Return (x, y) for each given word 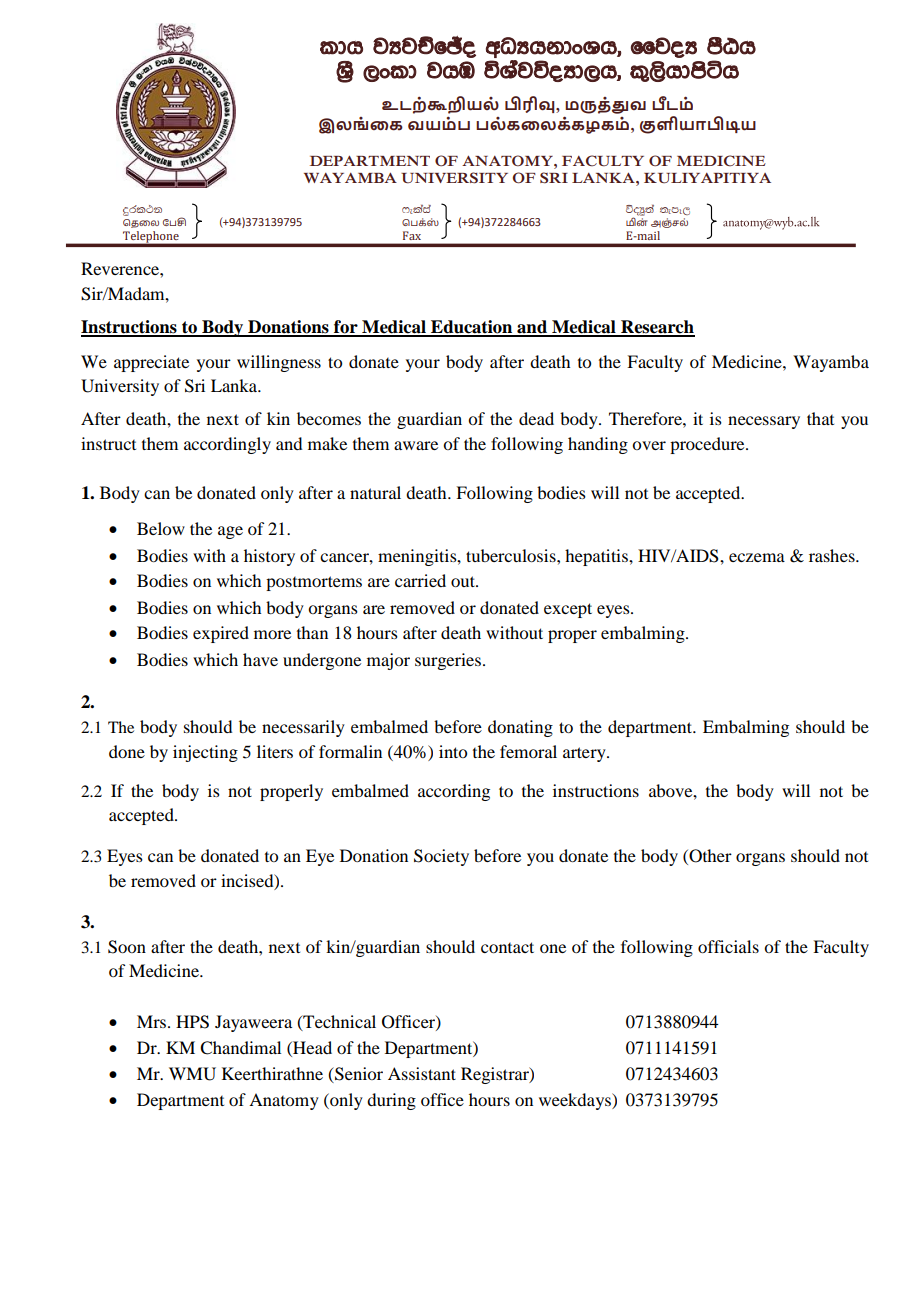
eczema (757, 557)
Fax (412, 235)
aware (416, 445)
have (260, 659)
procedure (708, 445)
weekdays (576, 1101)
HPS (192, 1022)
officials (728, 946)
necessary (764, 422)
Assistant (422, 1073)
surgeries (448, 661)
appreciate (151, 363)
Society (441, 857)
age (230, 532)
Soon (127, 947)
